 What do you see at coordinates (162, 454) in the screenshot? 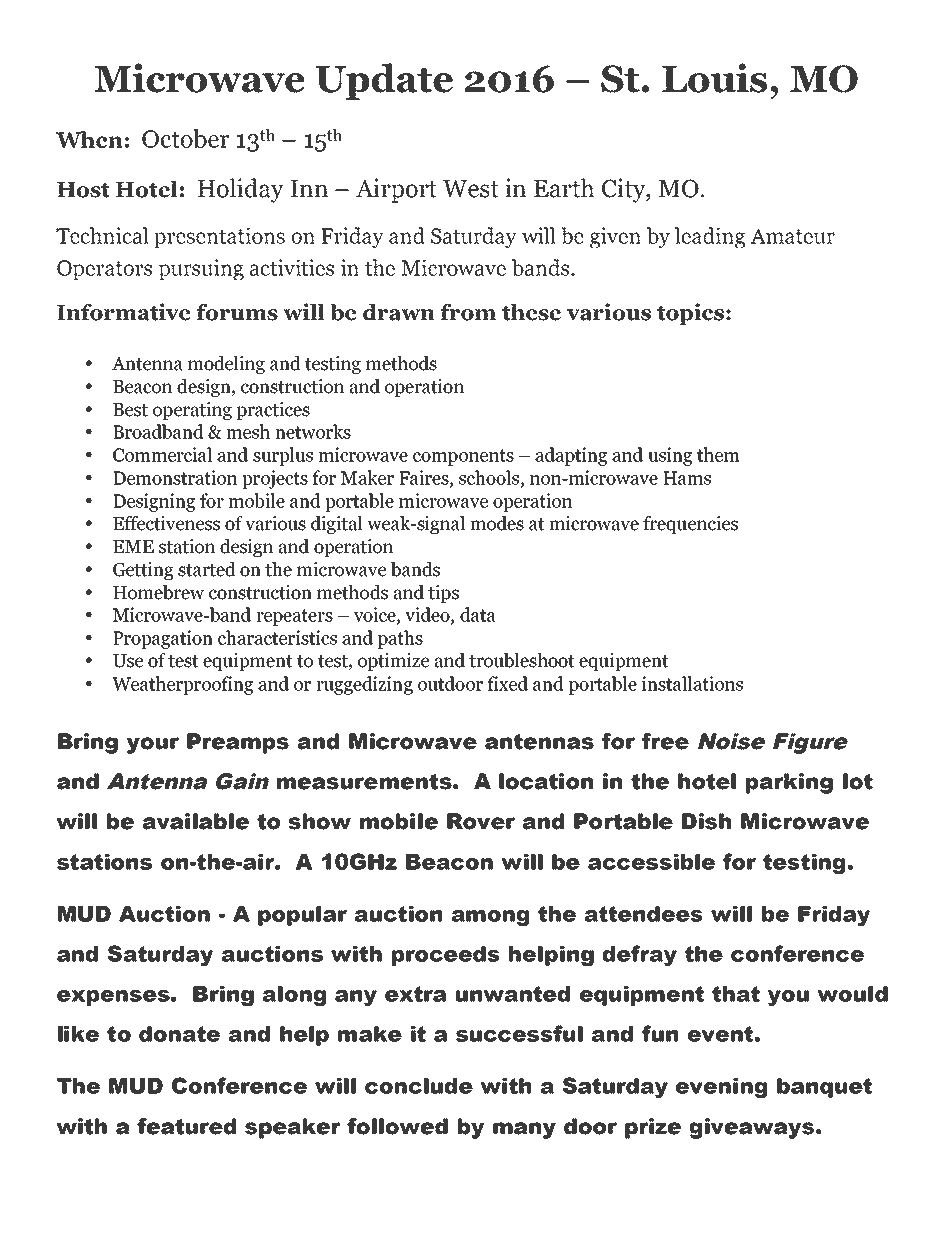
I see `Commercial` at bounding box center [162, 454].
